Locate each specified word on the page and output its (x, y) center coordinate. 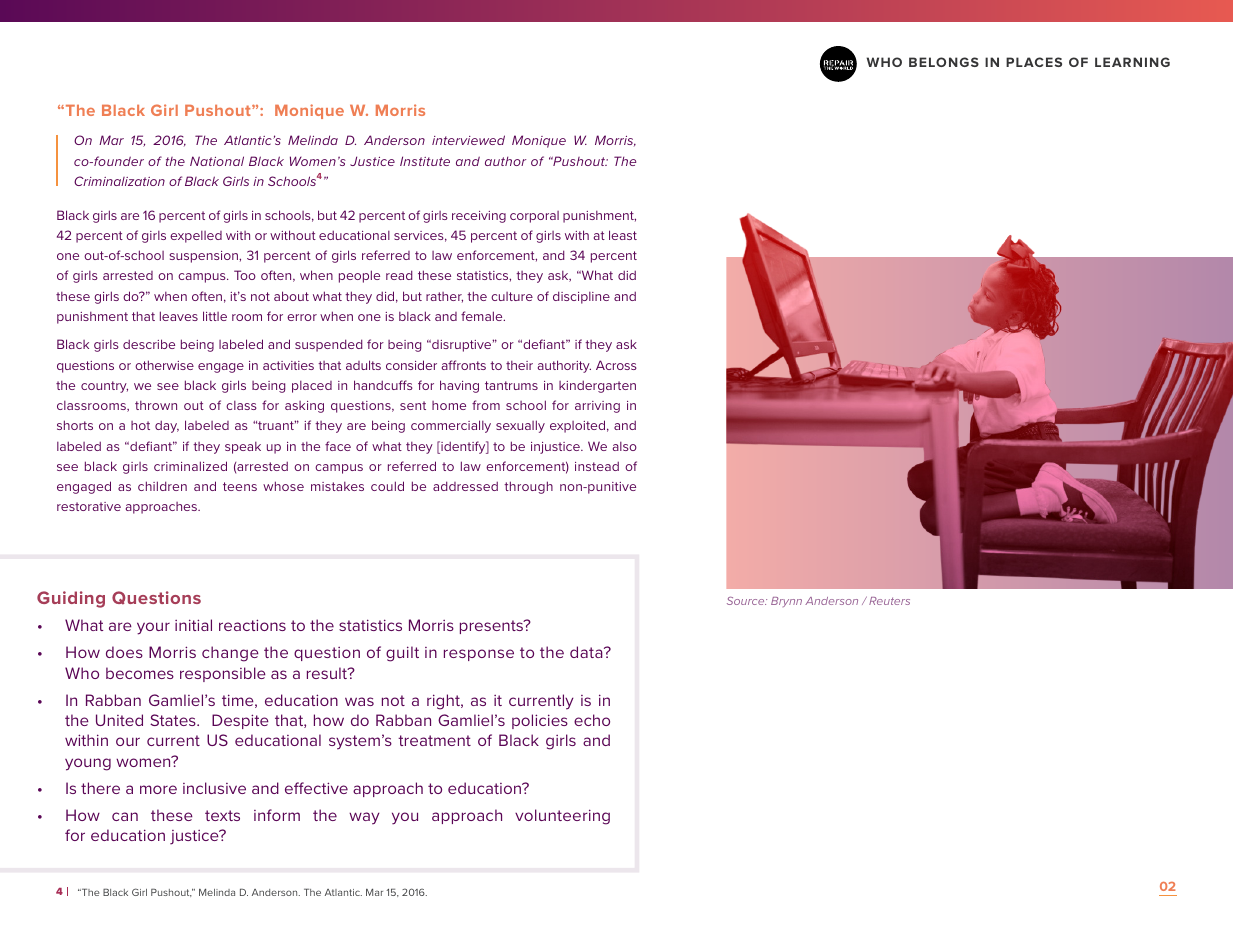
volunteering (562, 817)
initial (193, 625)
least (623, 235)
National (217, 161)
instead (597, 466)
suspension (205, 257)
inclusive (214, 788)
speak (243, 448)
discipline (581, 297)
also (625, 446)
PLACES (1034, 62)
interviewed (468, 140)
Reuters (889, 601)
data (587, 652)
